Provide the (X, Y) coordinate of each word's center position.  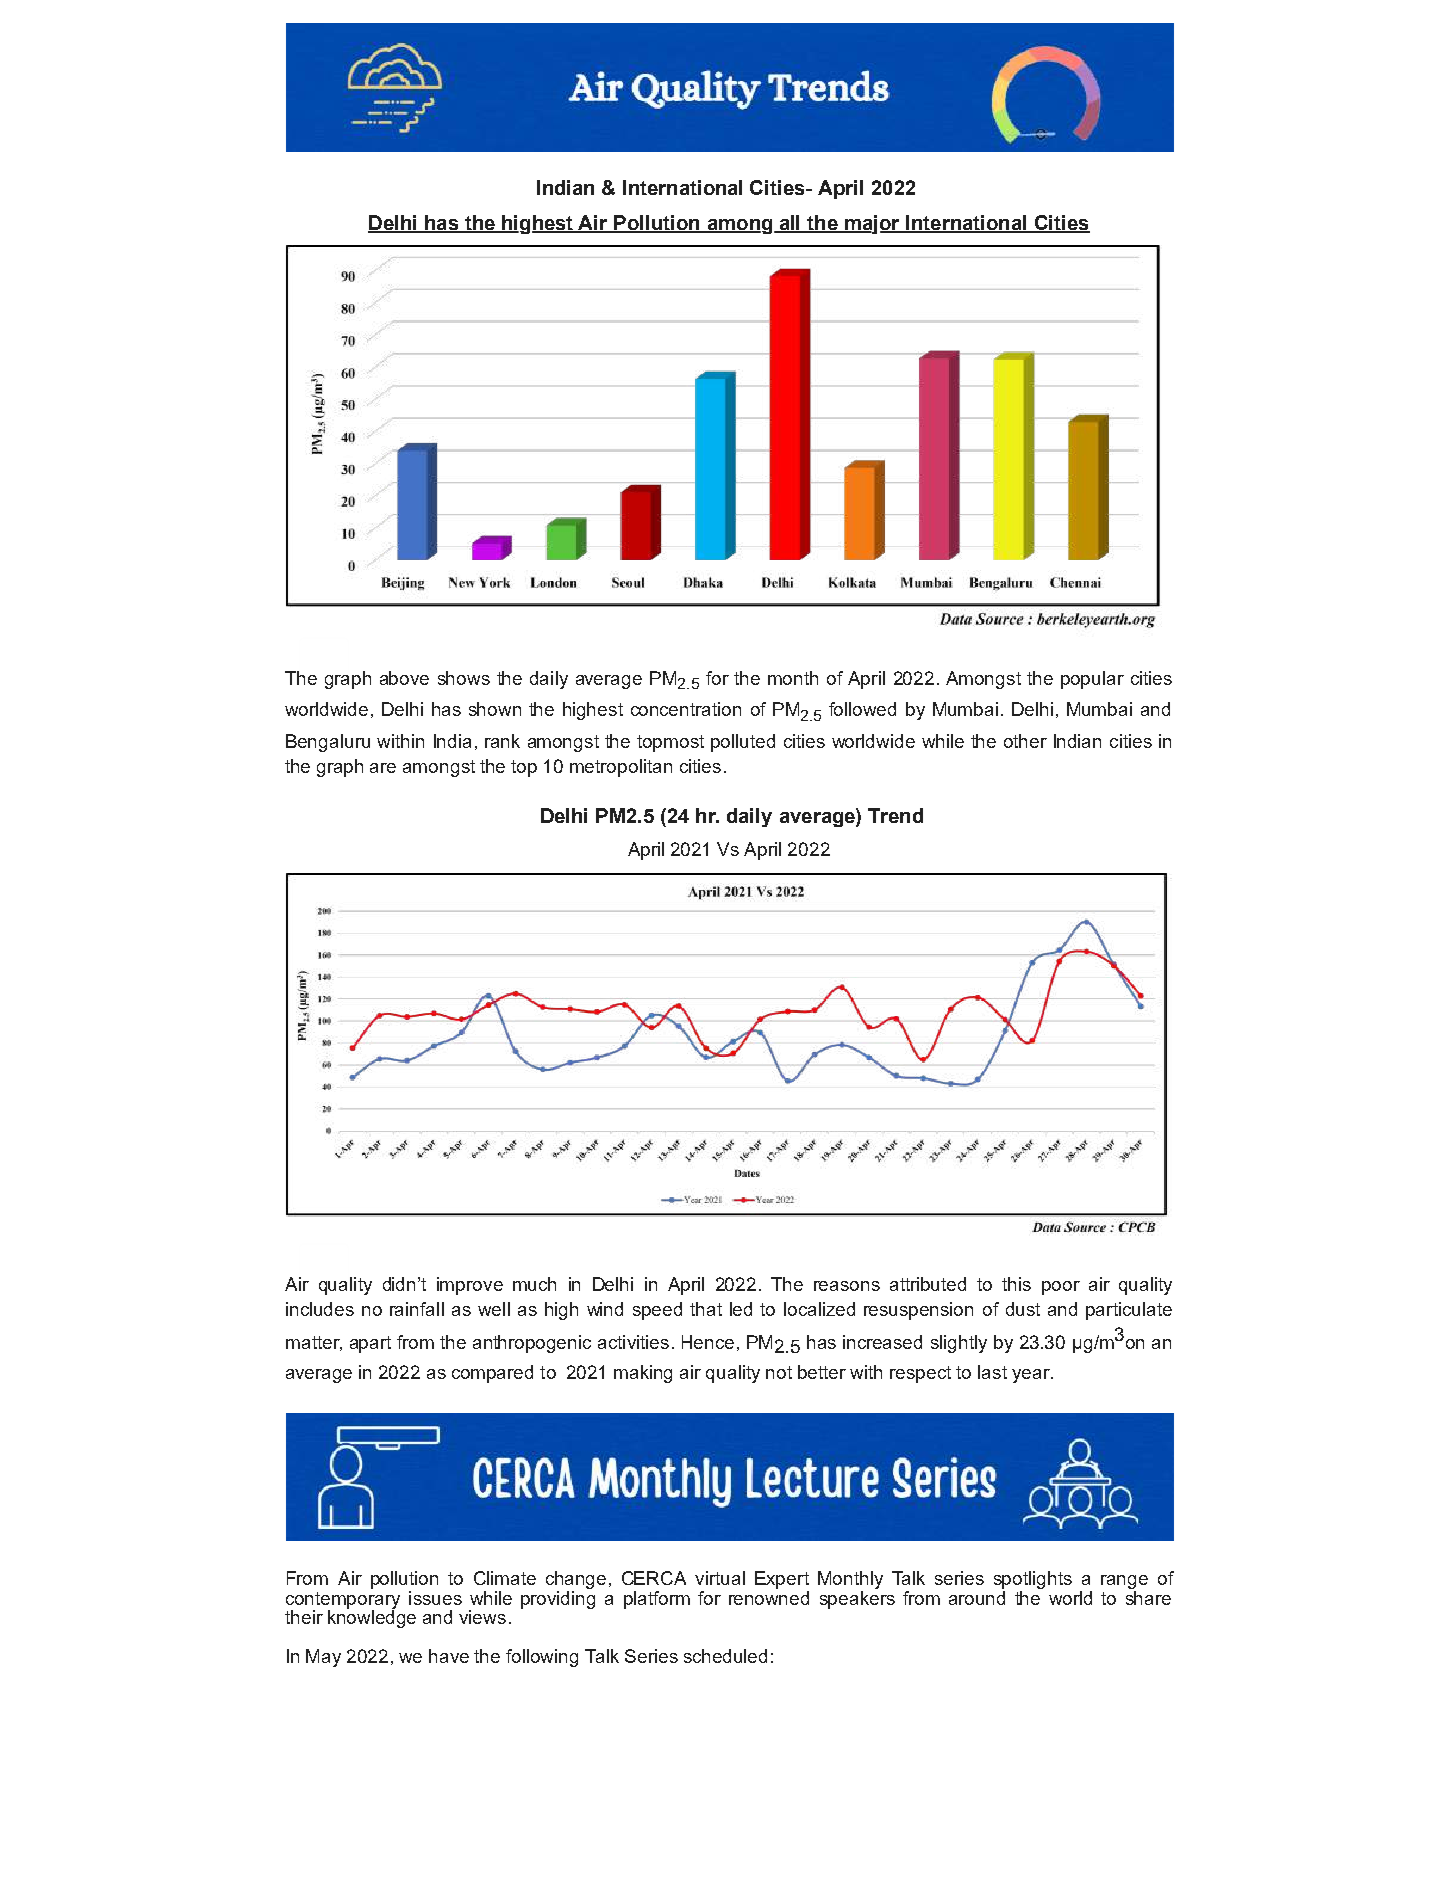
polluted (743, 743)
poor (1061, 1288)
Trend (895, 815)
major (872, 224)
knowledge (372, 1618)
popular (1092, 680)
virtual (720, 1578)
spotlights (1033, 1580)
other (1025, 741)
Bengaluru (328, 743)
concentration (686, 709)
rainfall (417, 1309)
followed (862, 709)
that (706, 1309)
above (404, 678)
